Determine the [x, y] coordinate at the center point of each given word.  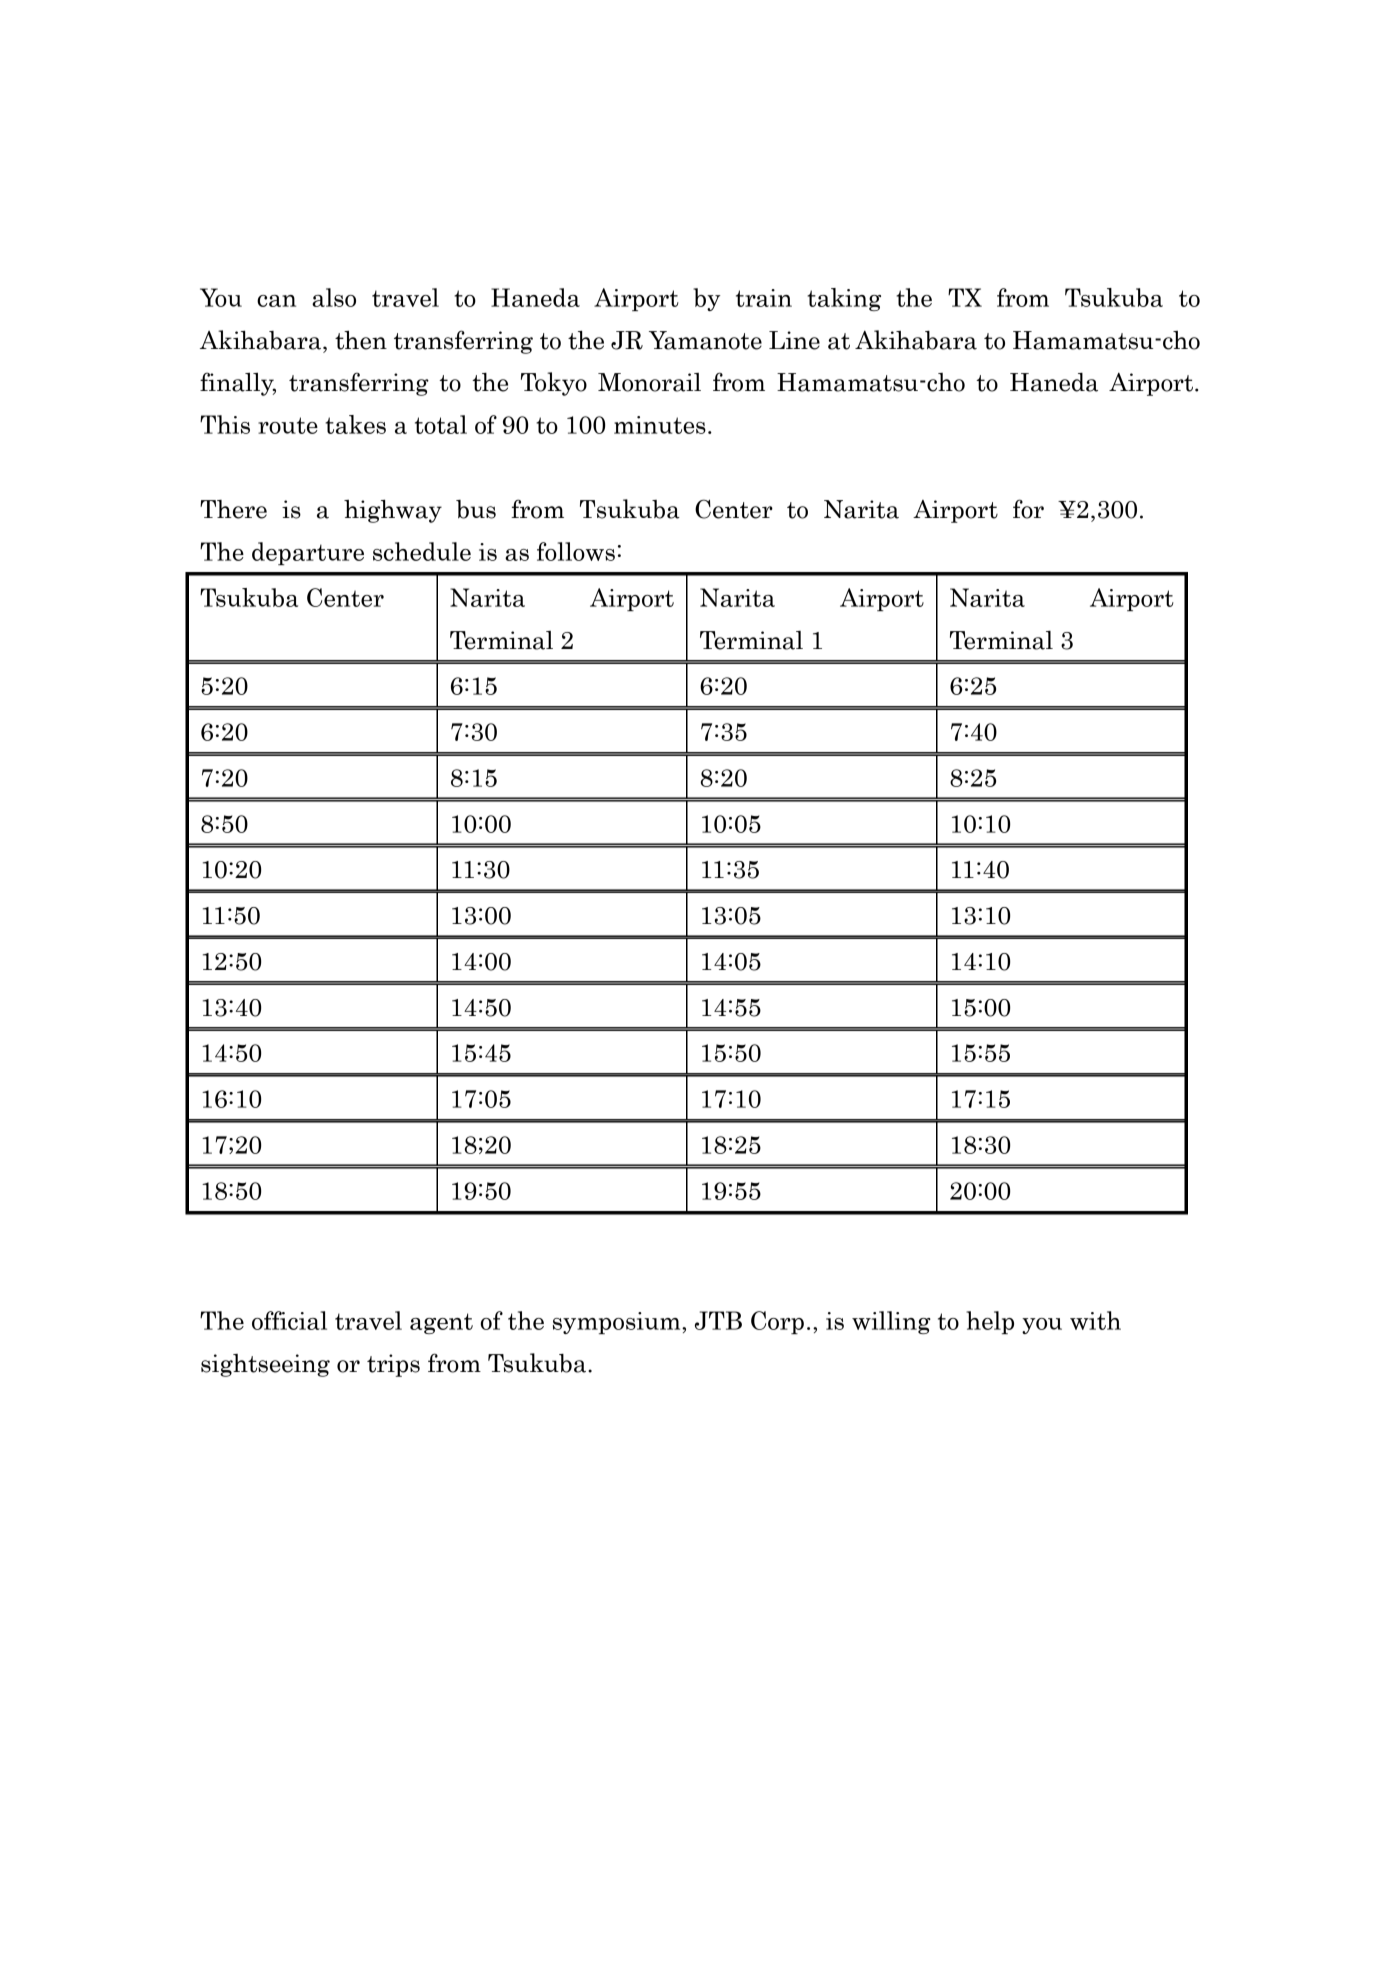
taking [844, 299]
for [1028, 509]
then [361, 340]
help [990, 1322]
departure [308, 553]
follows [576, 551]
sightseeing [265, 1365]
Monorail [649, 382]
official [289, 1320]
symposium [618, 1323]
